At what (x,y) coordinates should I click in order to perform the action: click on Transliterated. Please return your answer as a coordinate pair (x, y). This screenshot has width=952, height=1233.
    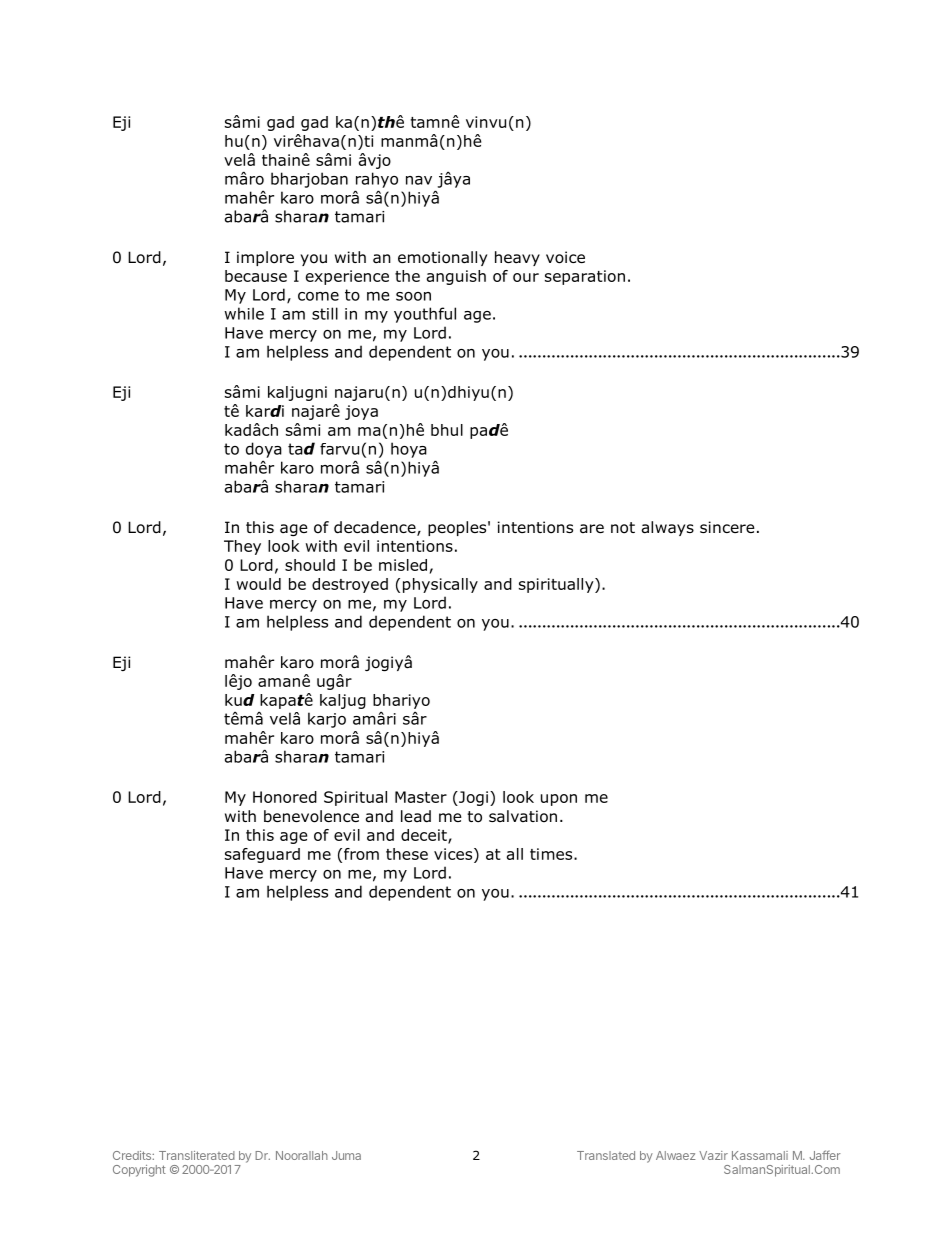
    Looking at the image, I should click on (197, 1155).
